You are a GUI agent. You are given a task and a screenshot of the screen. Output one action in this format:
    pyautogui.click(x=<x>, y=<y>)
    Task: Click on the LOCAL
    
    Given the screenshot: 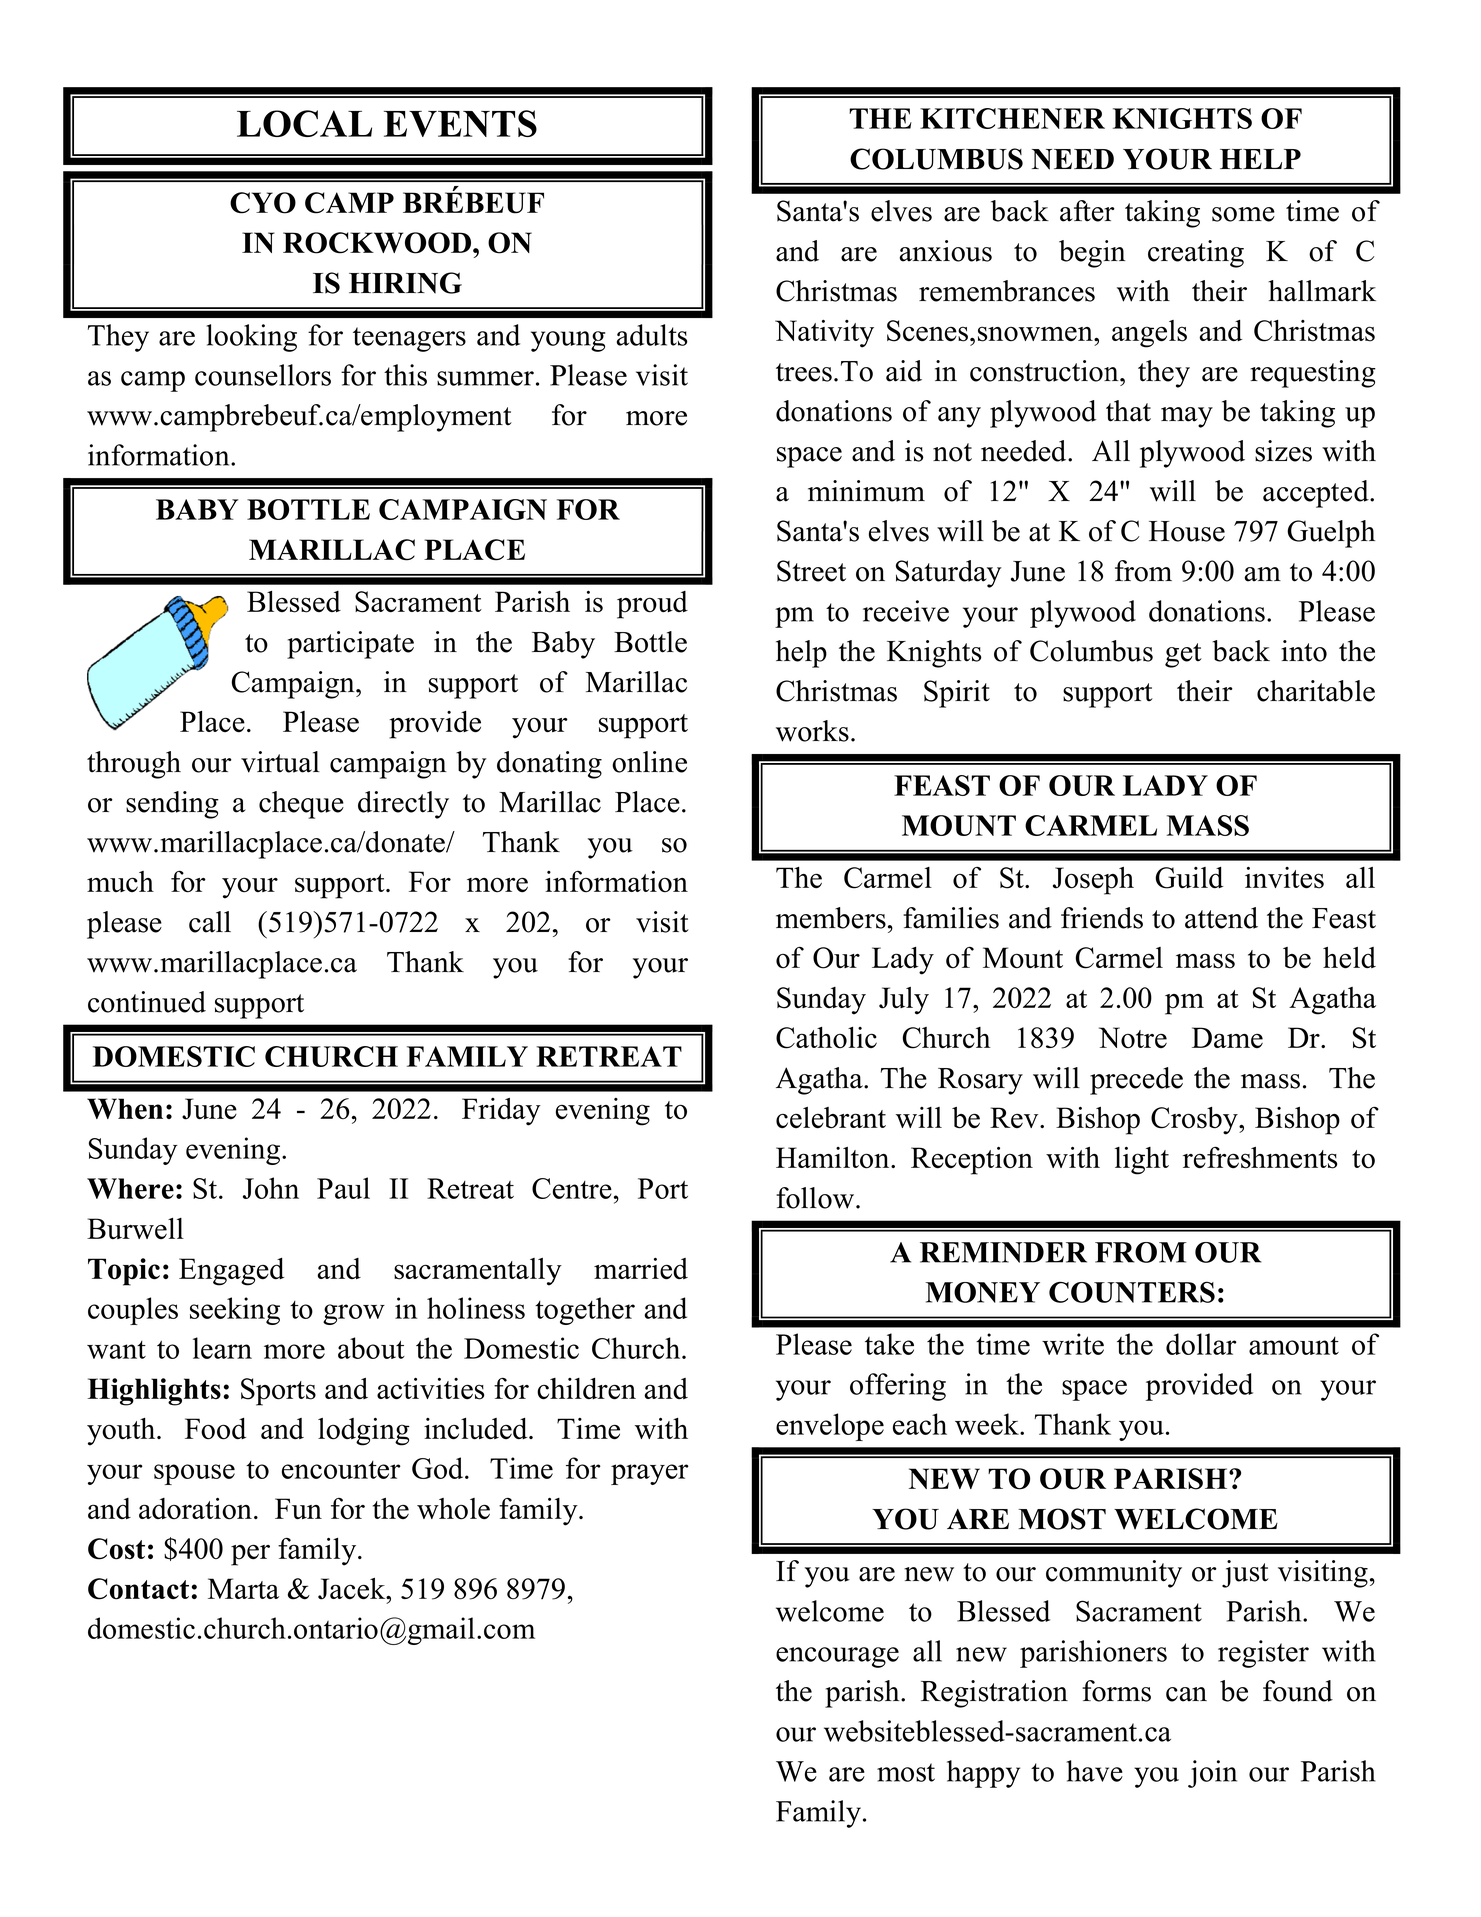 What is the action you would take?
    pyautogui.click(x=304, y=123)
